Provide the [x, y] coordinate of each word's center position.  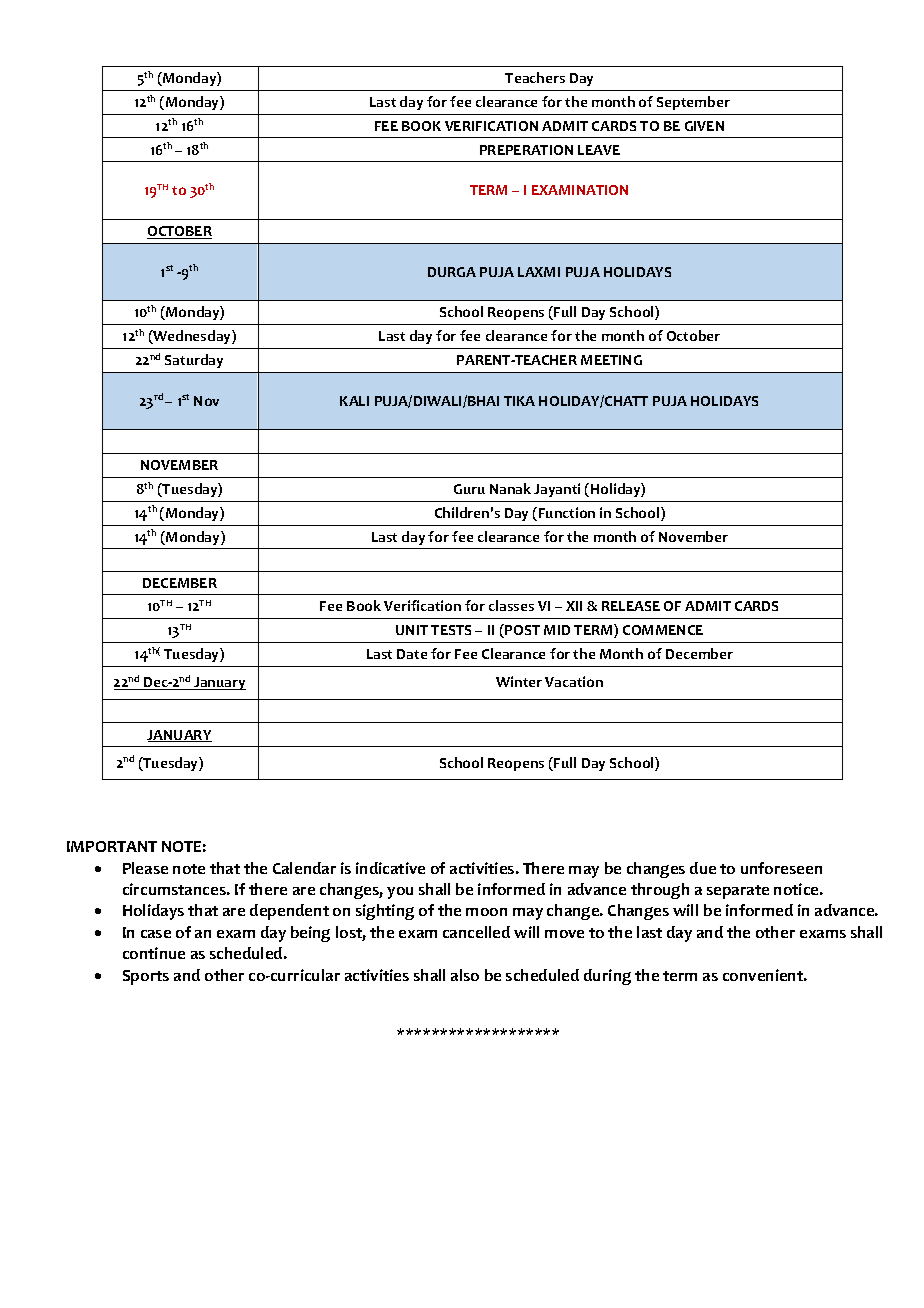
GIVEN [704, 126]
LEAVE [599, 150]
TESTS [451, 630]
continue [154, 953]
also [465, 975]
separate [738, 892]
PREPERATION [526, 150]
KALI [354, 401]
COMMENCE [663, 630]
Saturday [194, 361]
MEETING [611, 360]
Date [412, 654]
